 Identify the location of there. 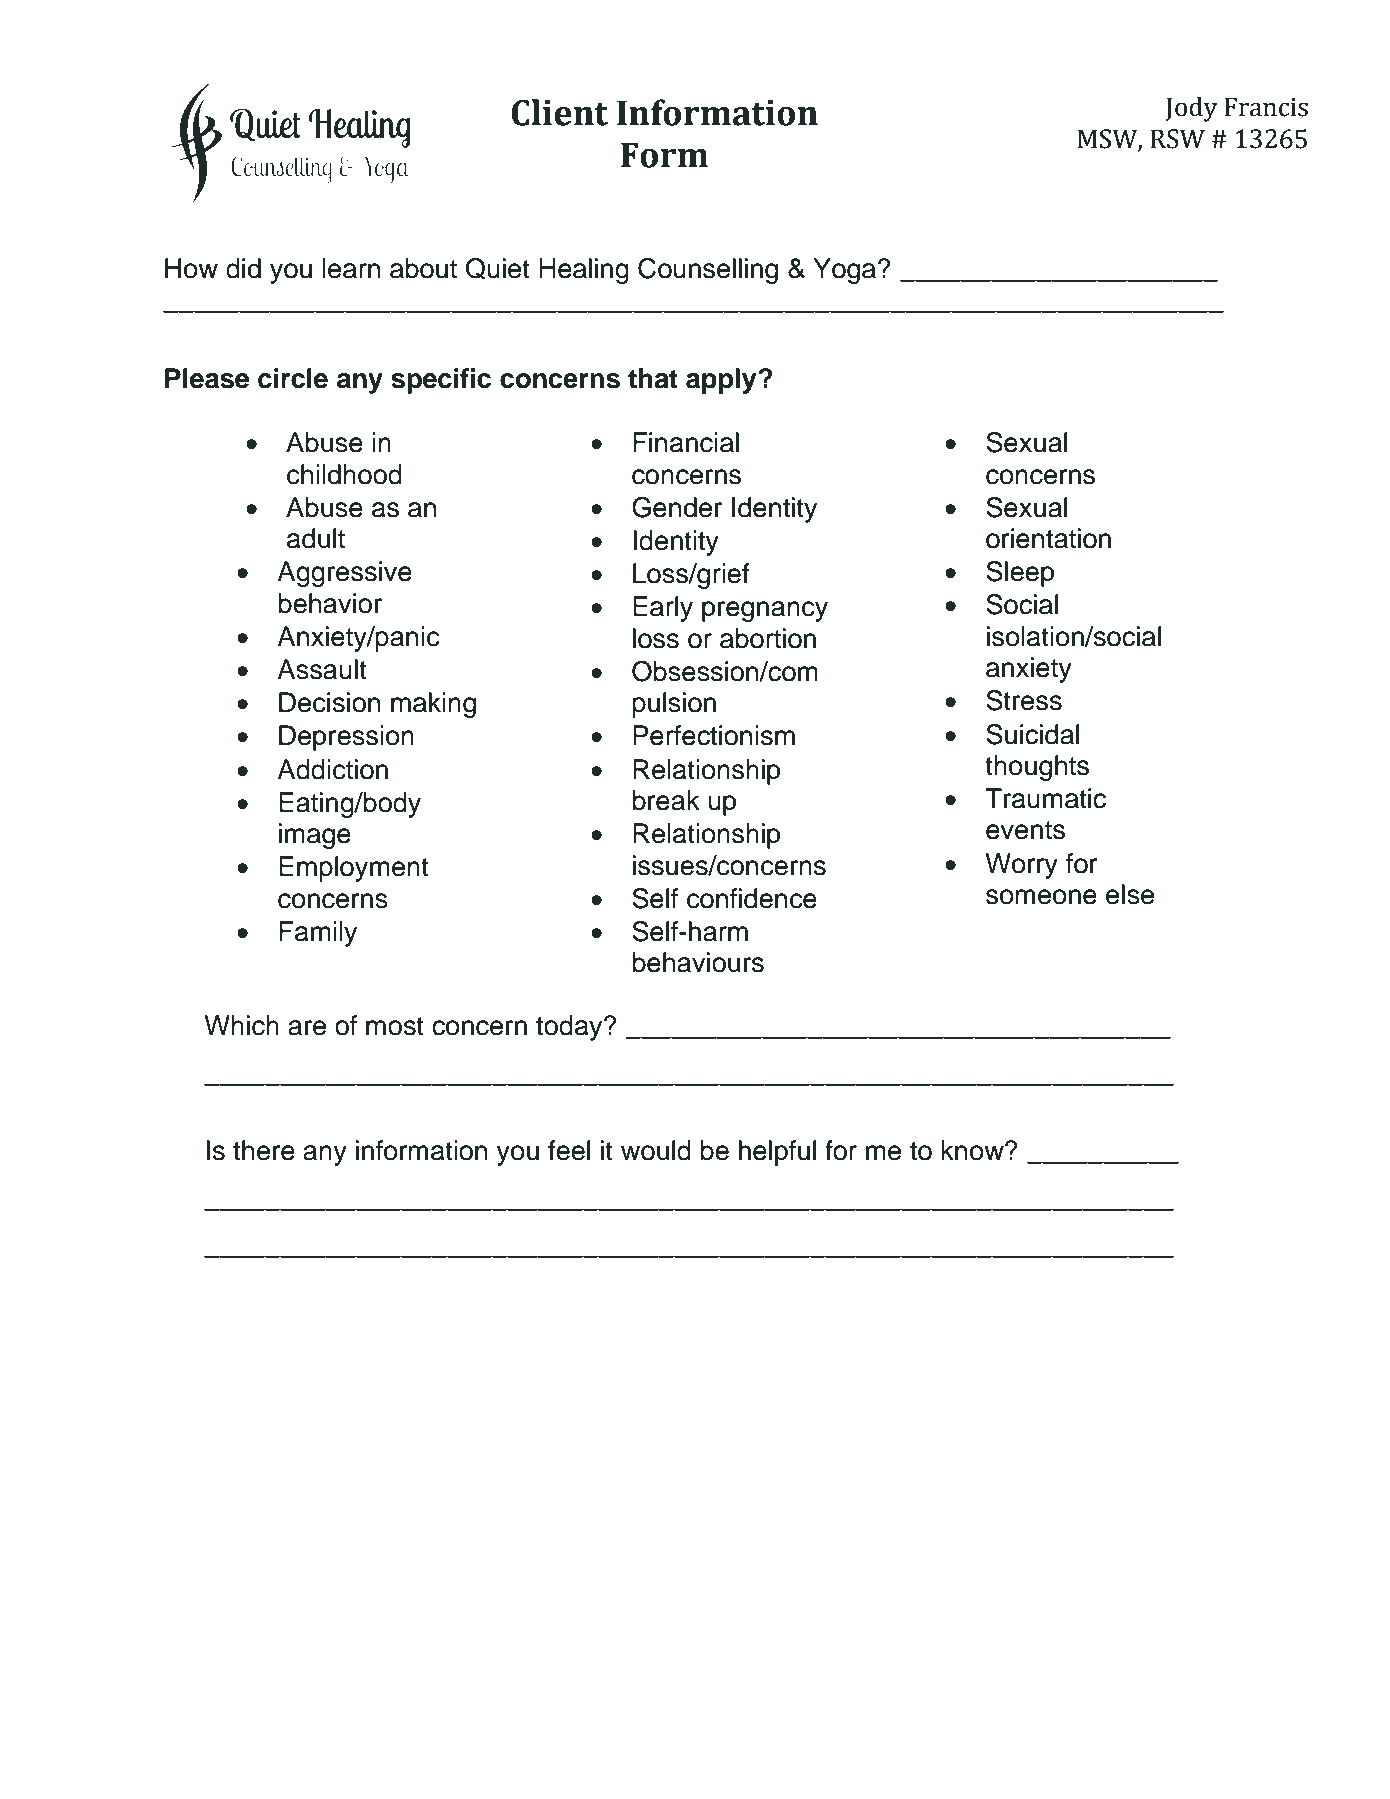
(264, 1150).
